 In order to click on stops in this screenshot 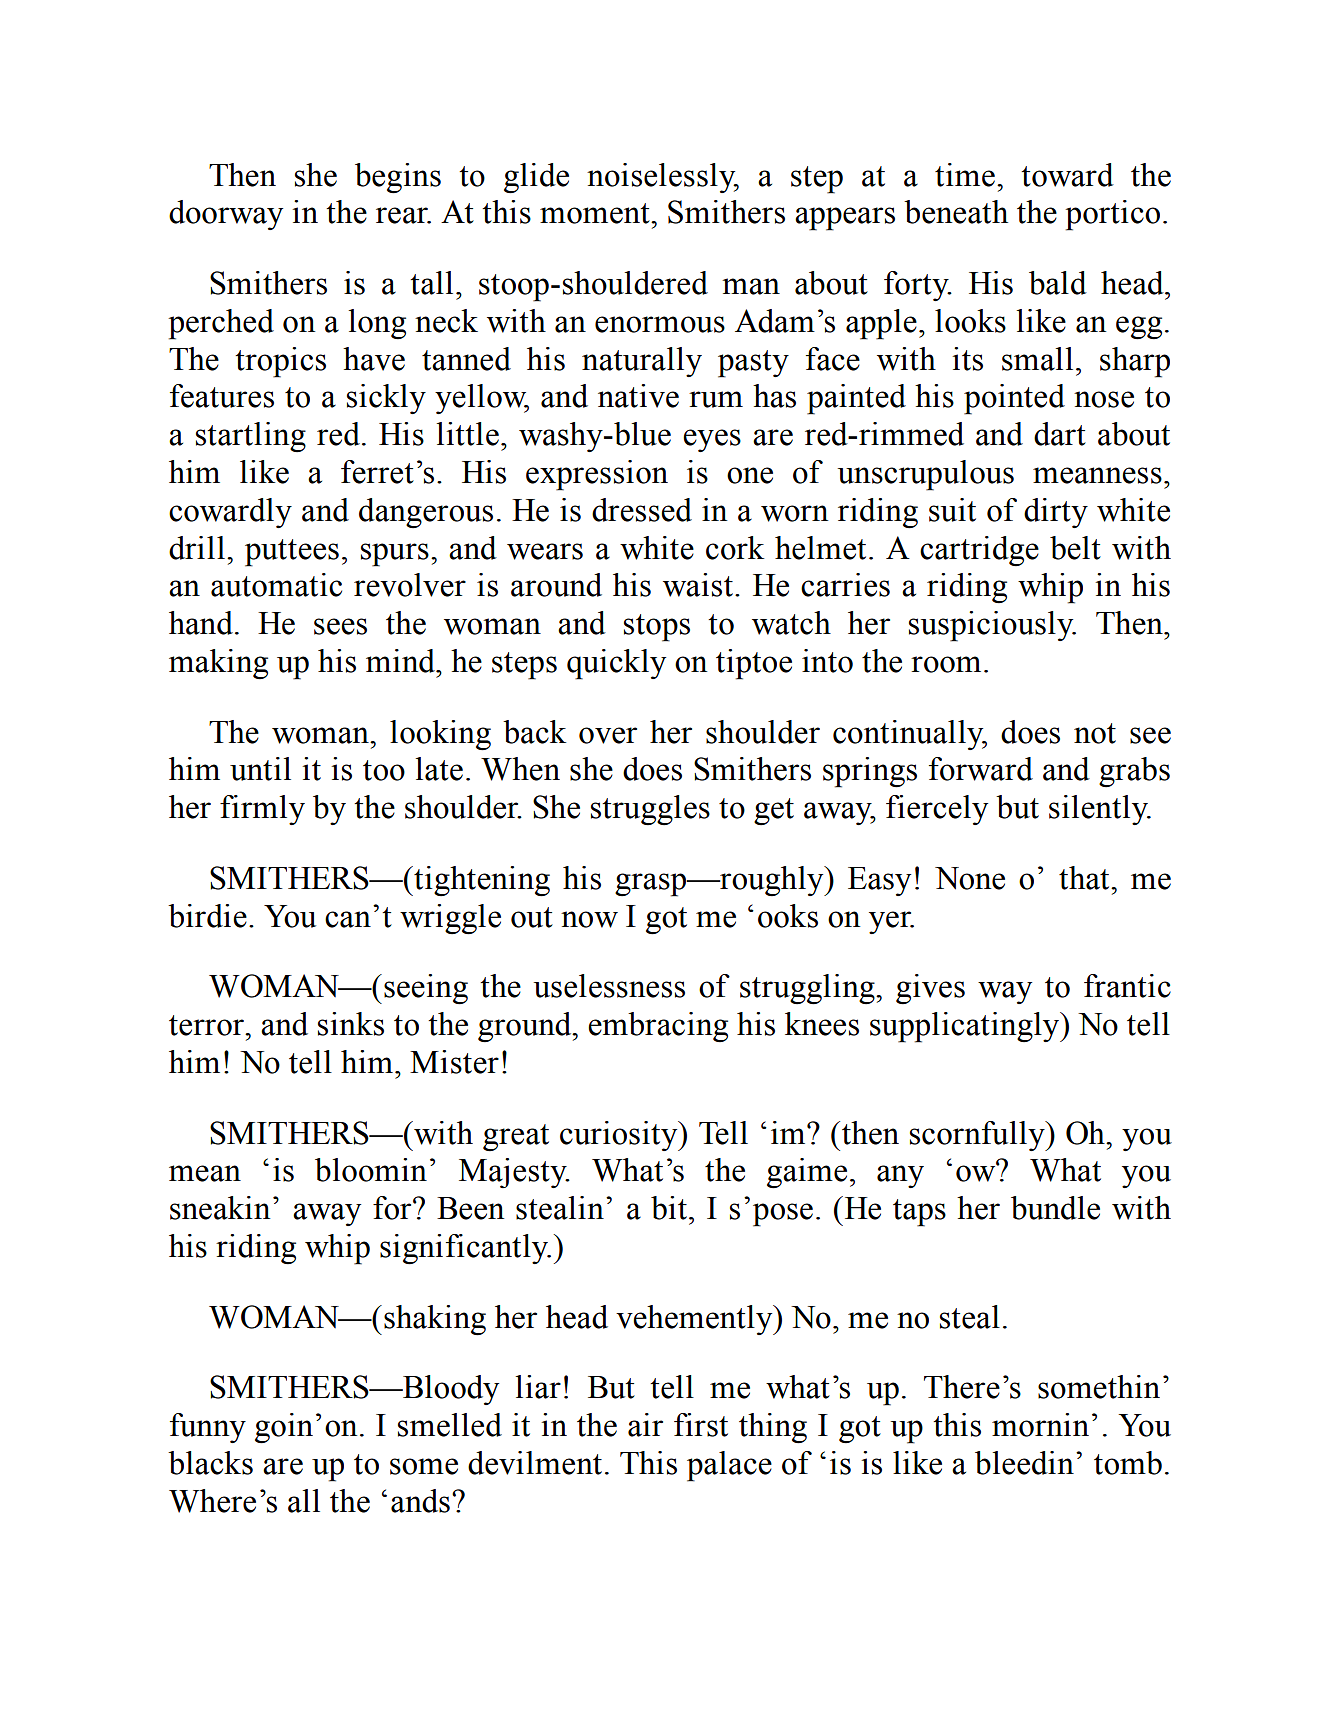, I will do `click(657, 628)`.
